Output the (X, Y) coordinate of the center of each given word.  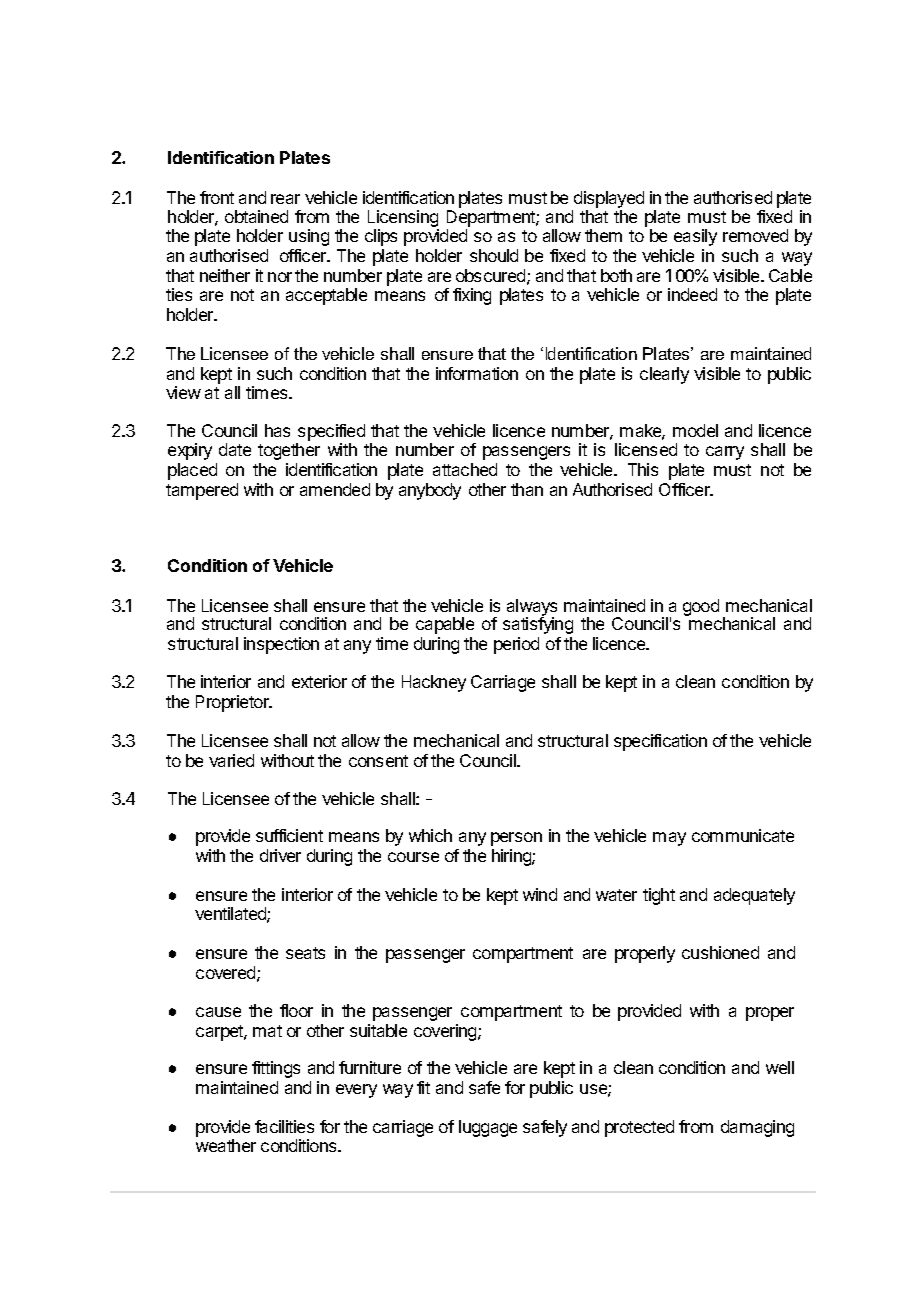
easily (695, 237)
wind (540, 894)
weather (226, 1145)
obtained (256, 216)
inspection (281, 645)
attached (465, 469)
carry (725, 453)
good (701, 607)
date (235, 449)
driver (280, 855)
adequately (754, 896)
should (494, 255)
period (516, 645)
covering (446, 1032)
